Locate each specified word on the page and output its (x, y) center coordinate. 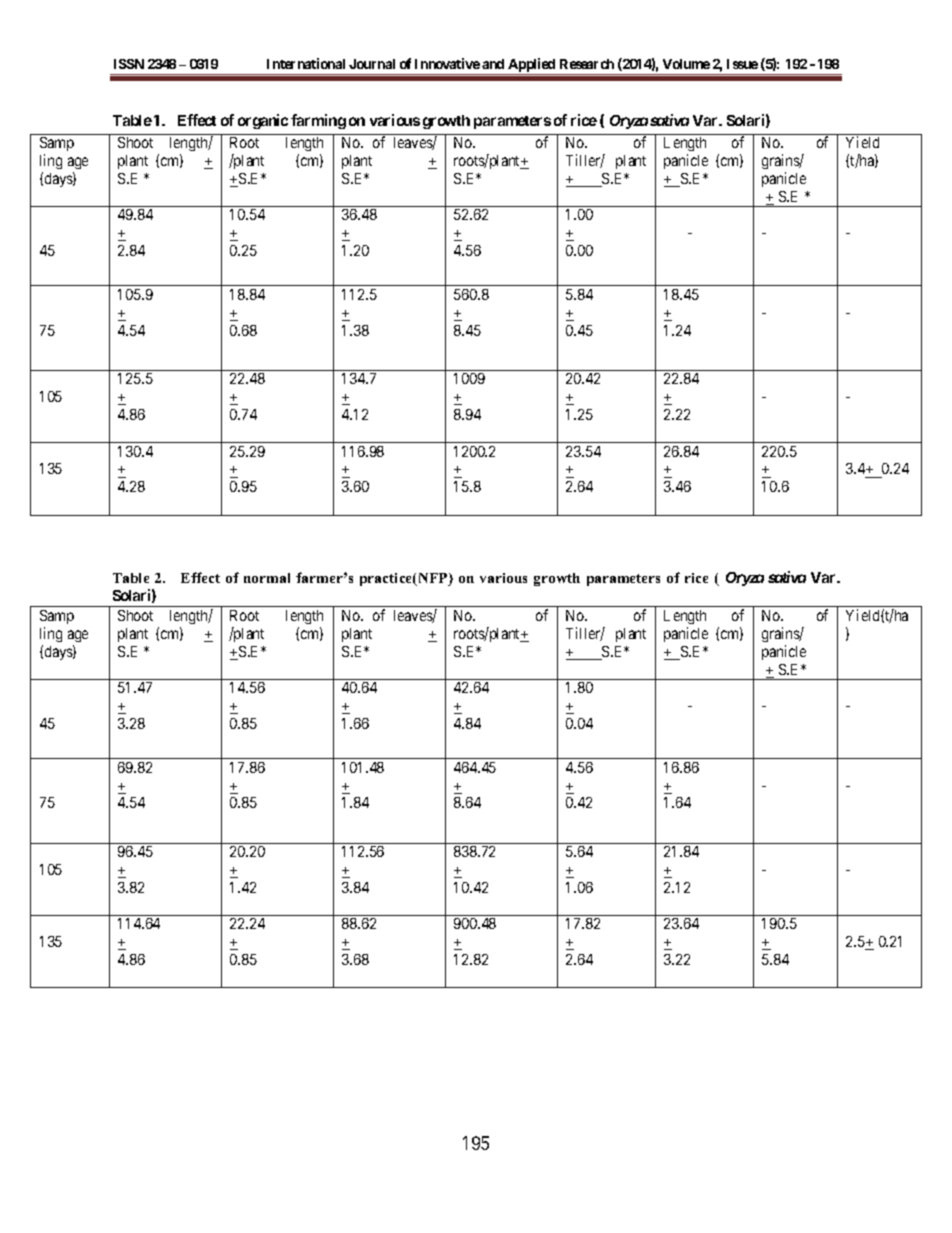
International (306, 63)
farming (318, 121)
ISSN (129, 64)
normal (267, 578)
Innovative (447, 63)
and (493, 64)
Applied (532, 66)
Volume (686, 64)
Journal (372, 64)
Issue (742, 64)
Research (587, 64)
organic (263, 121)
